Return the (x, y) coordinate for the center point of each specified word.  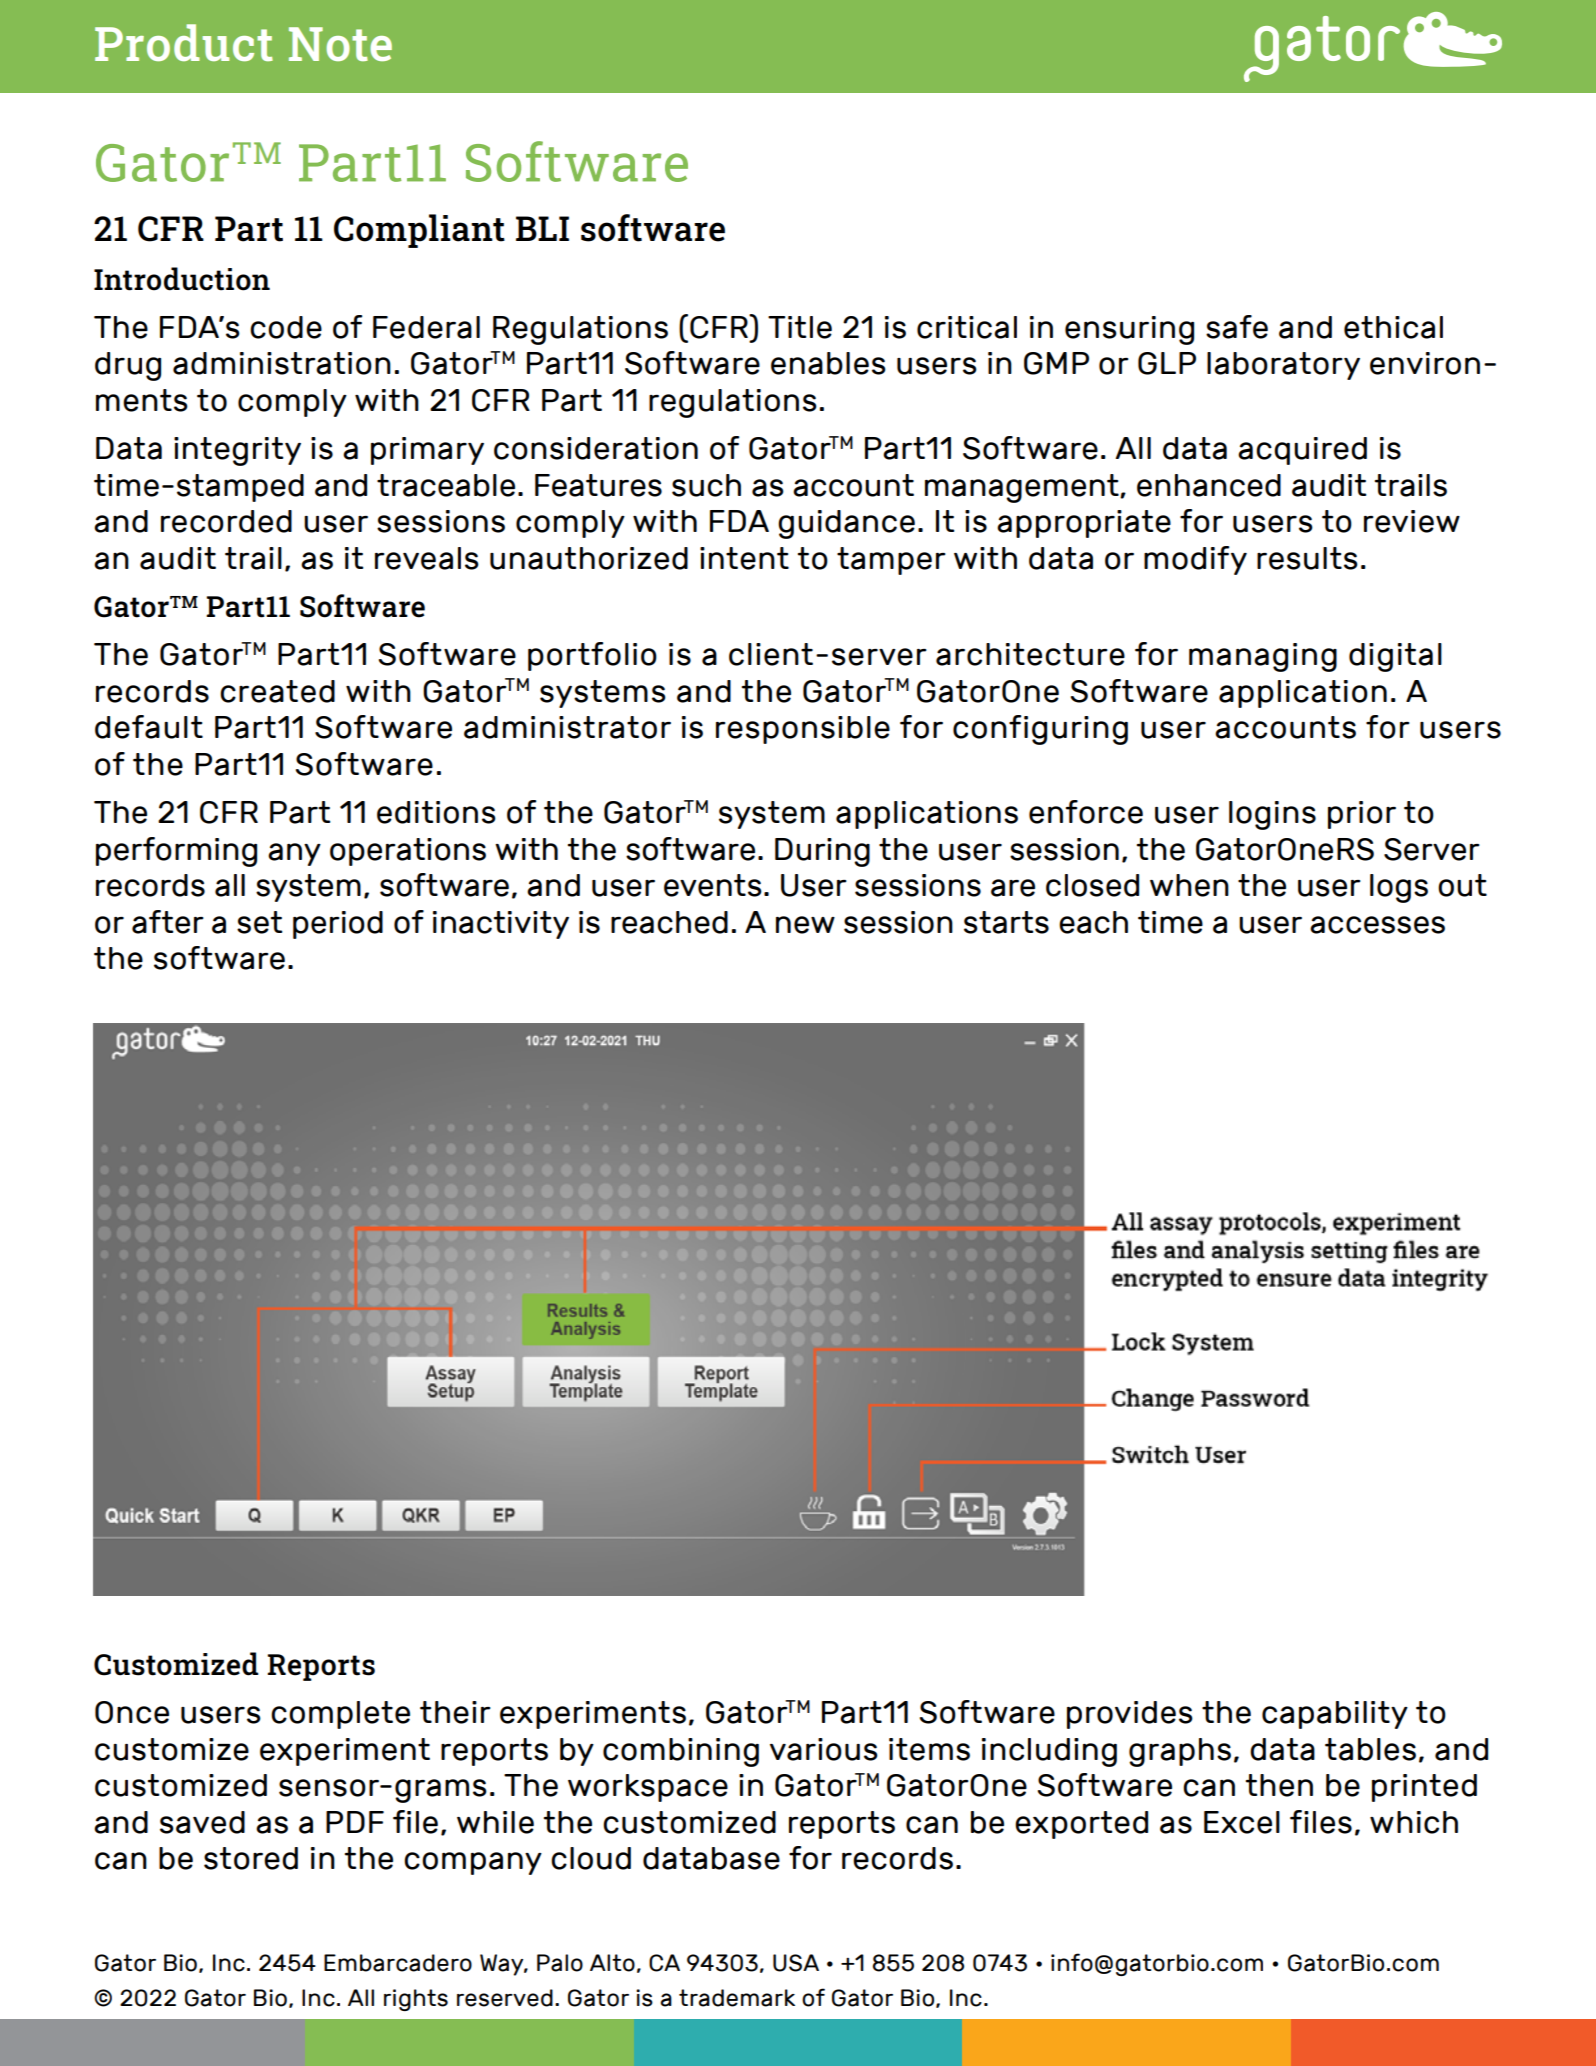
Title (800, 327)
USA (796, 1963)
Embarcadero (398, 1963)
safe (1237, 327)
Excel (1242, 1822)
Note (340, 44)
